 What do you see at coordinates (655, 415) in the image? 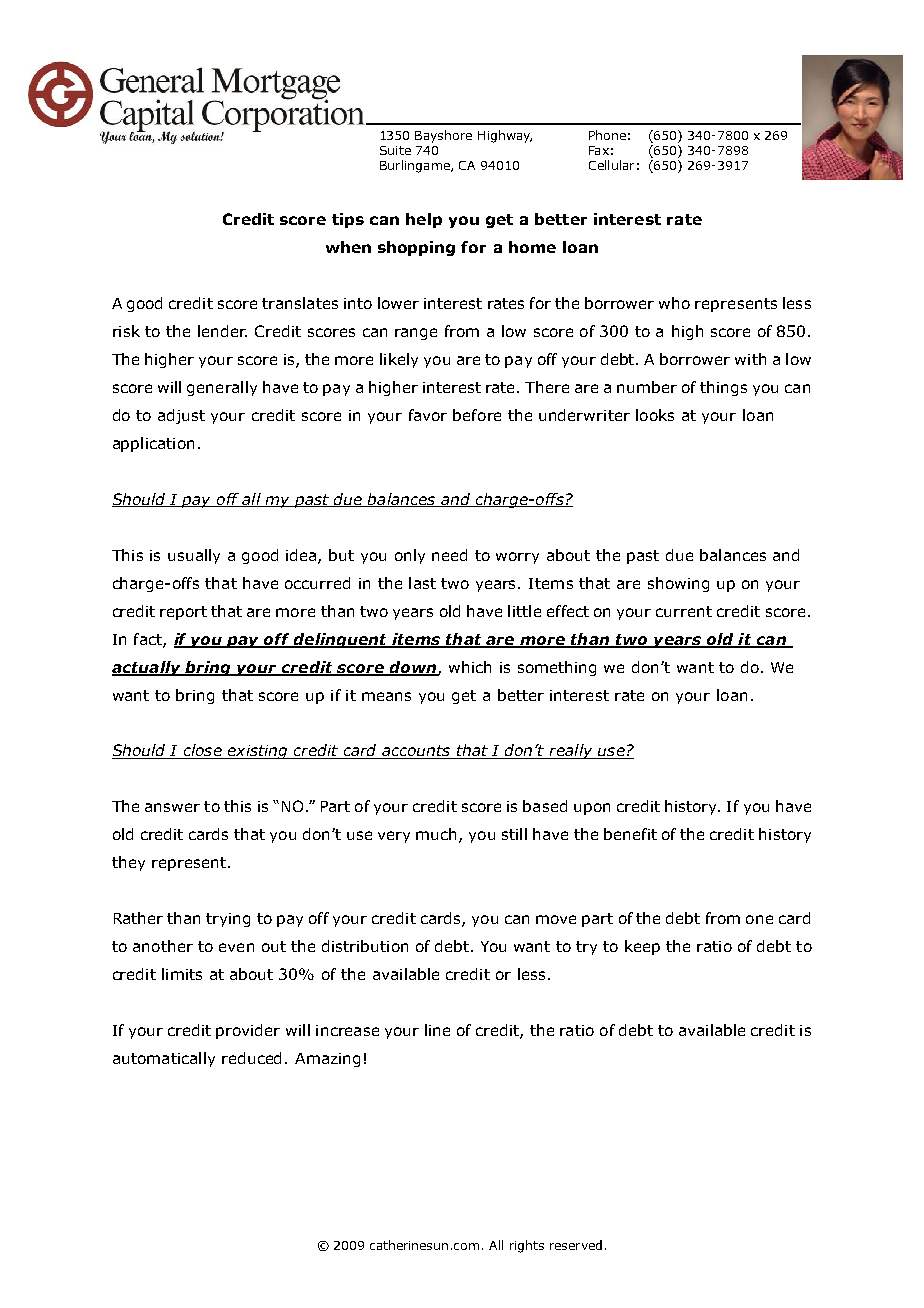
I see `looks` at bounding box center [655, 415].
